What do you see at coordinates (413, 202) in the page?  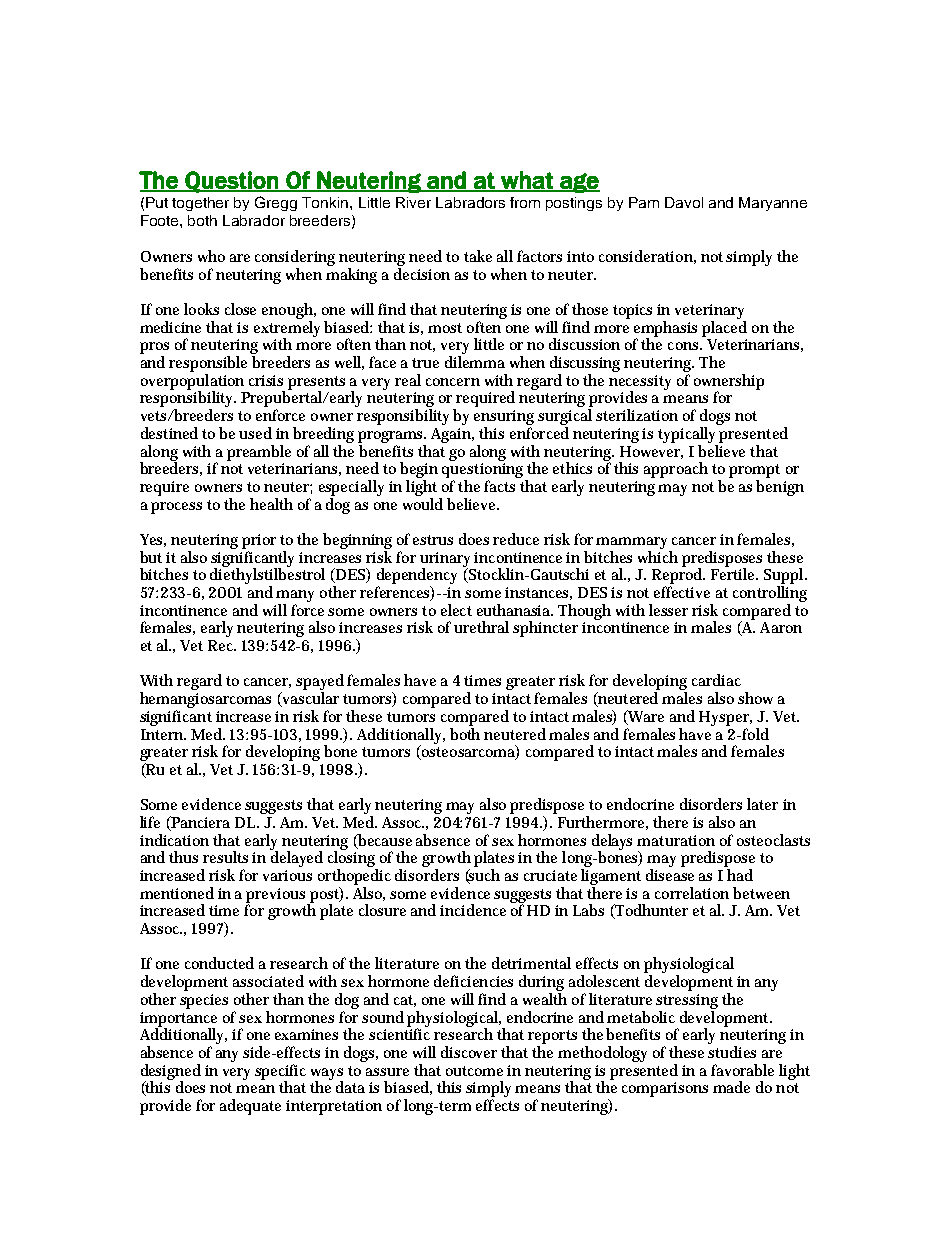 I see `River` at bounding box center [413, 202].
